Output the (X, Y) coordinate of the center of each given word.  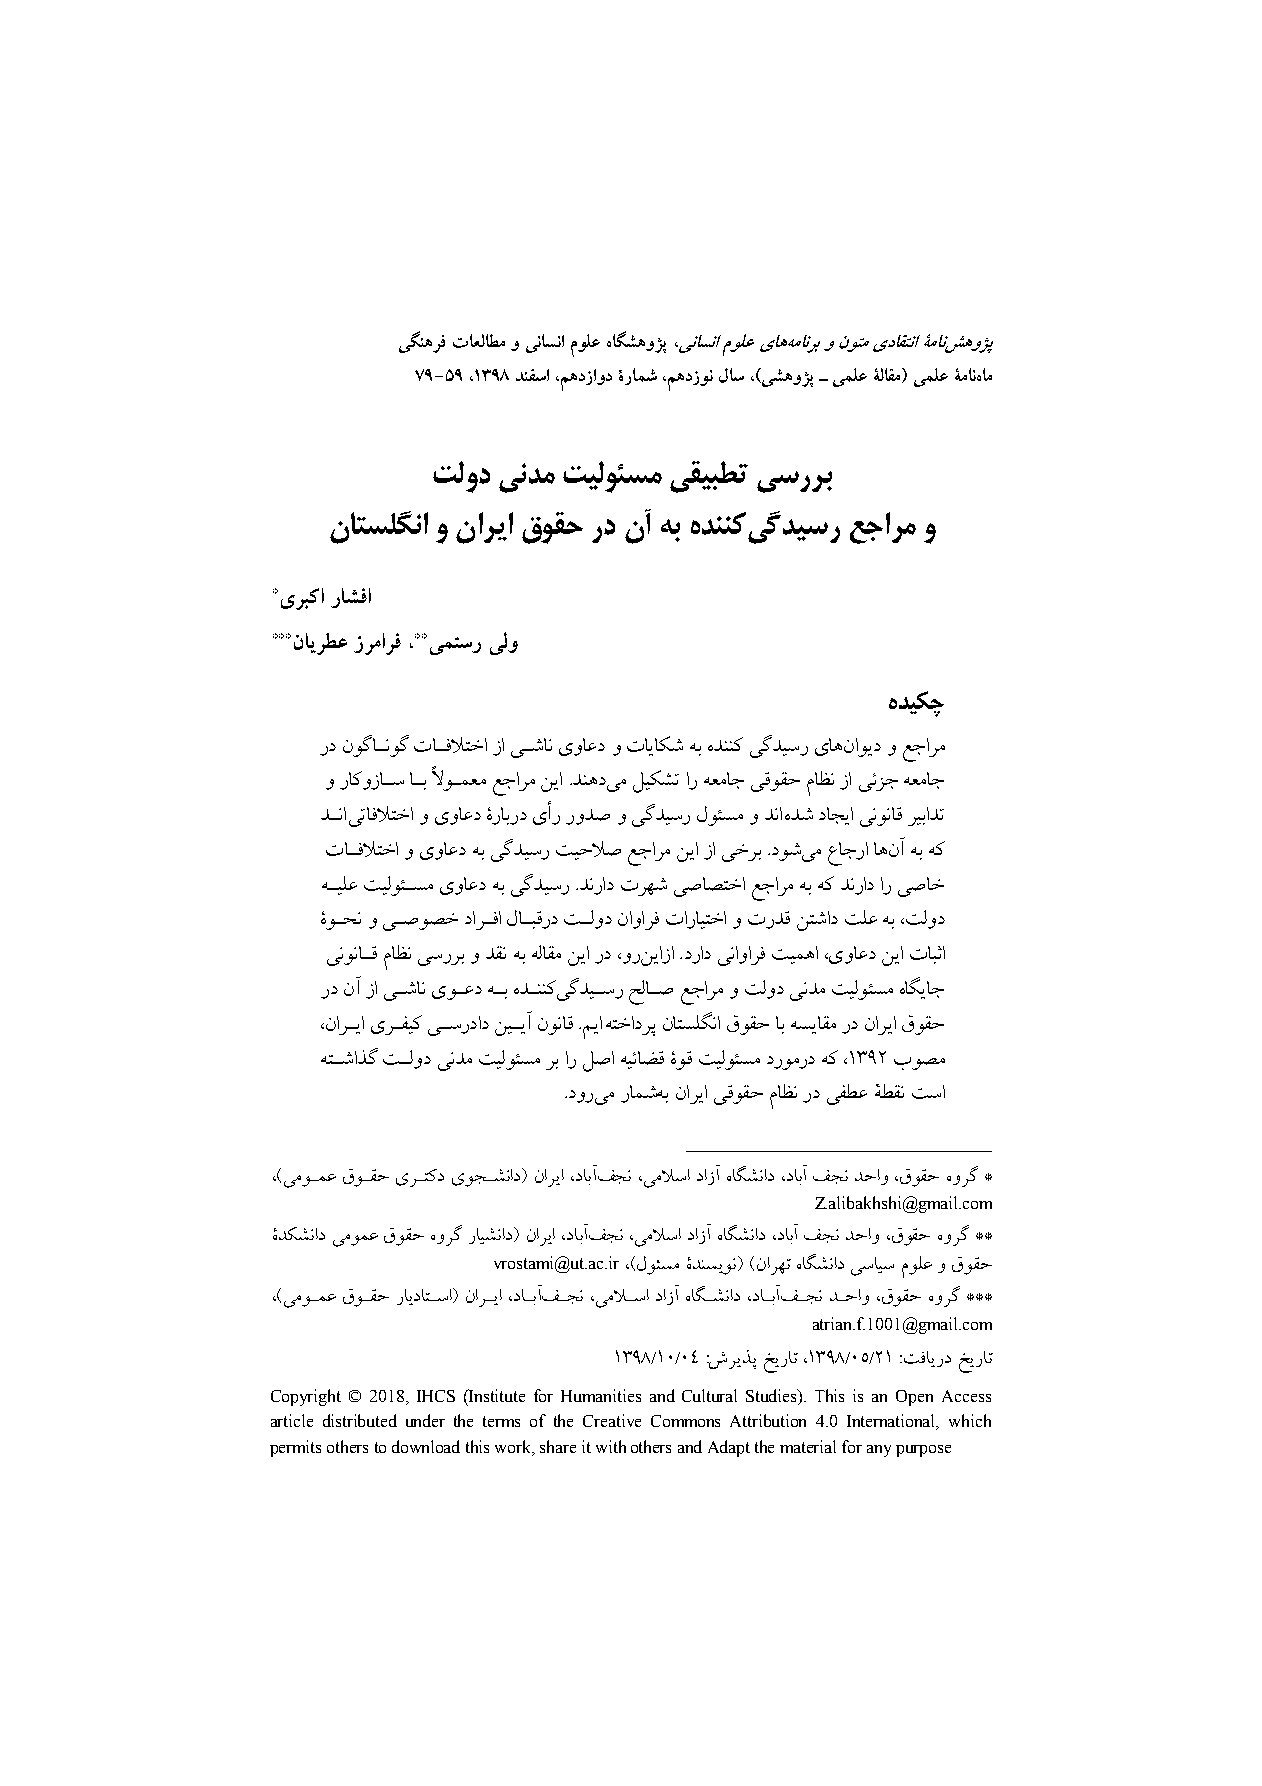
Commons (685, 1421)
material (808, 1446)
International (892, 1422)
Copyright (306, 1397)
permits (295, 1448)
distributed (360, 1420)
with (611, 1446)
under (425, 1420)
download (426, 1446)
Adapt (729, 1448)
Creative (612, 1420)
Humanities (601, 1395)
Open (914, 1398)
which (970, 1420)
